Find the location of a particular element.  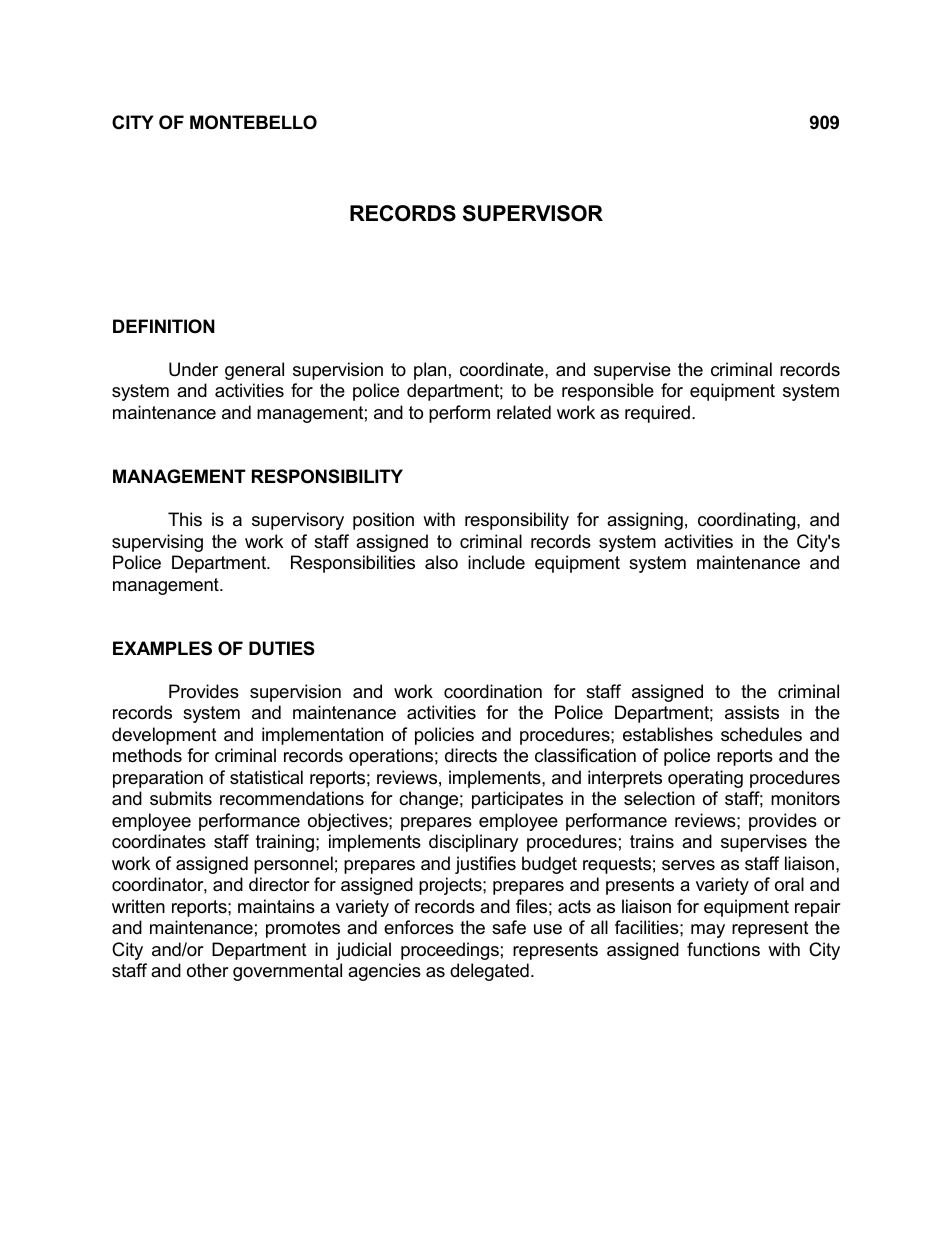

This is located at coordinates (185, 519).
